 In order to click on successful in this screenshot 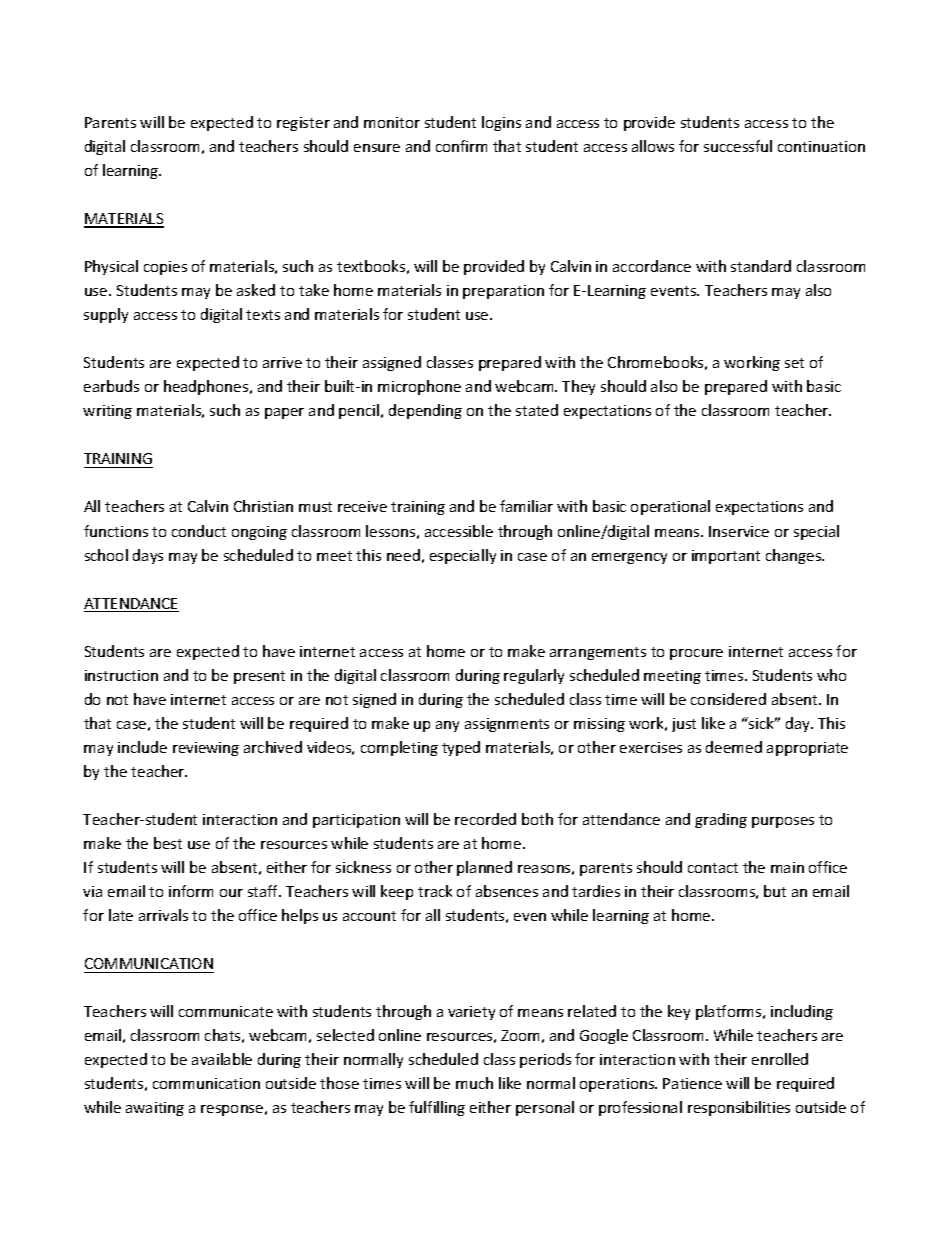, I will do `click(738, 146)`.
